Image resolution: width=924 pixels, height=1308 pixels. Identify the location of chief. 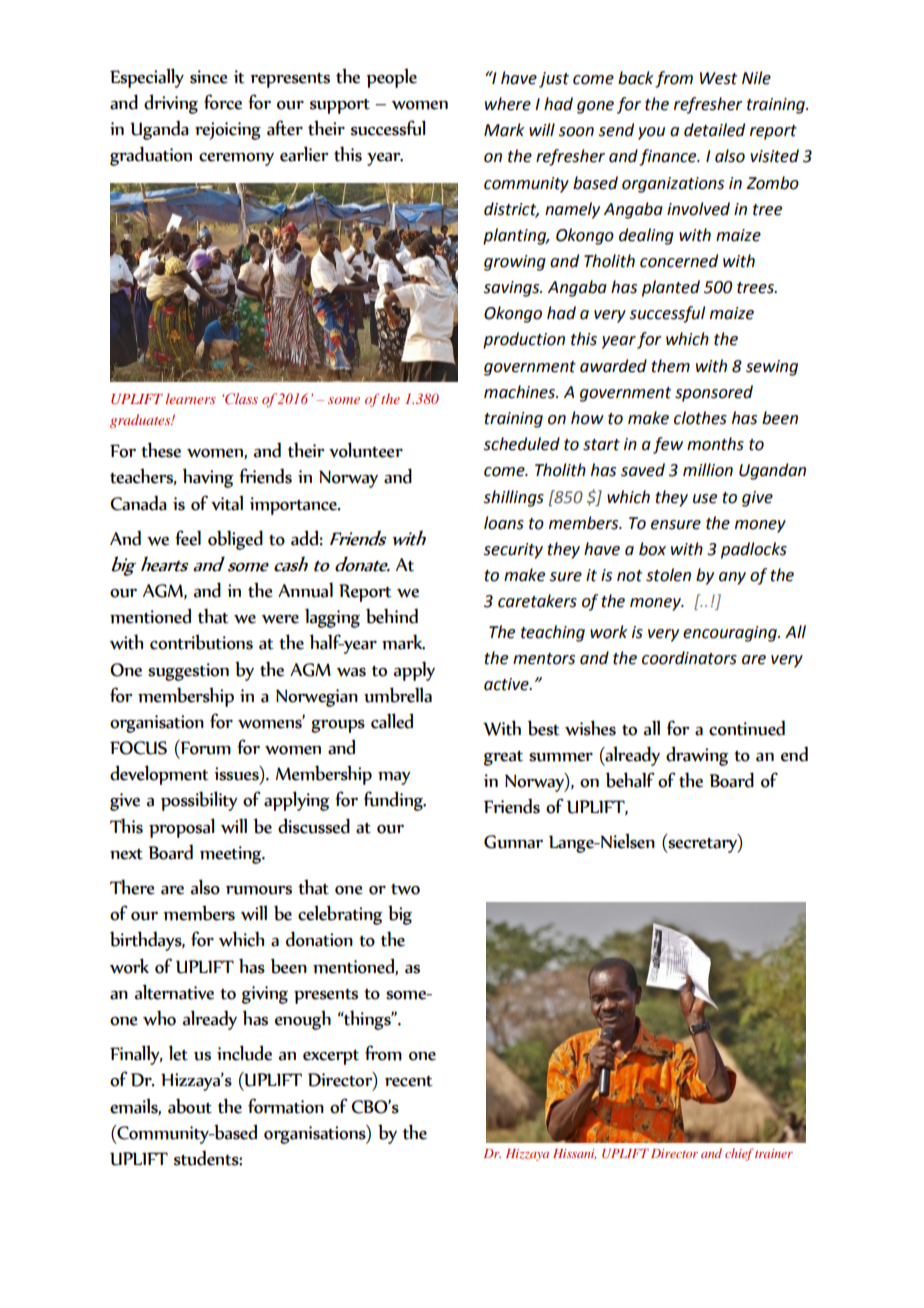
(739, 1154).
